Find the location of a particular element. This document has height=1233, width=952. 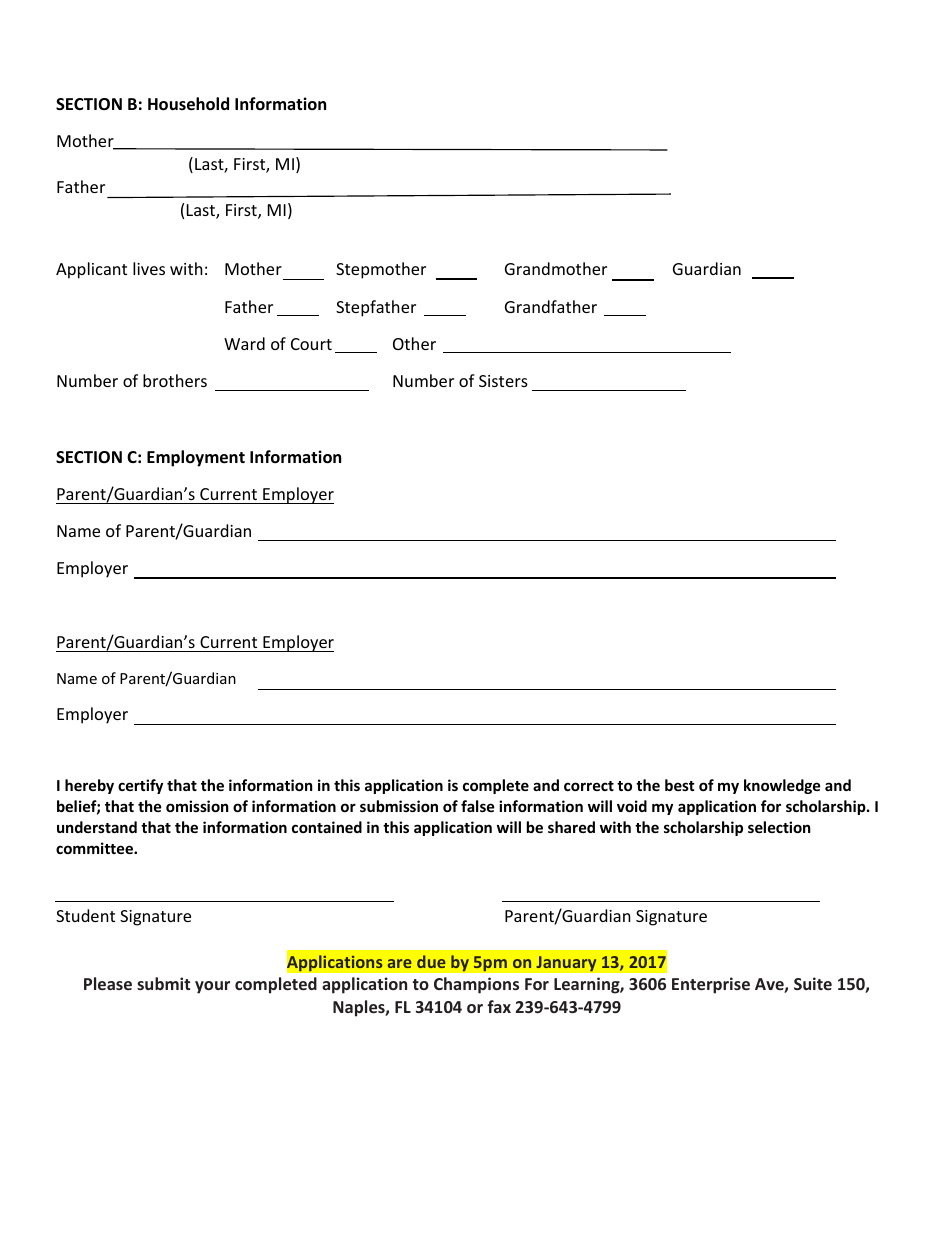

submit is located at coordinates (163, 983).
